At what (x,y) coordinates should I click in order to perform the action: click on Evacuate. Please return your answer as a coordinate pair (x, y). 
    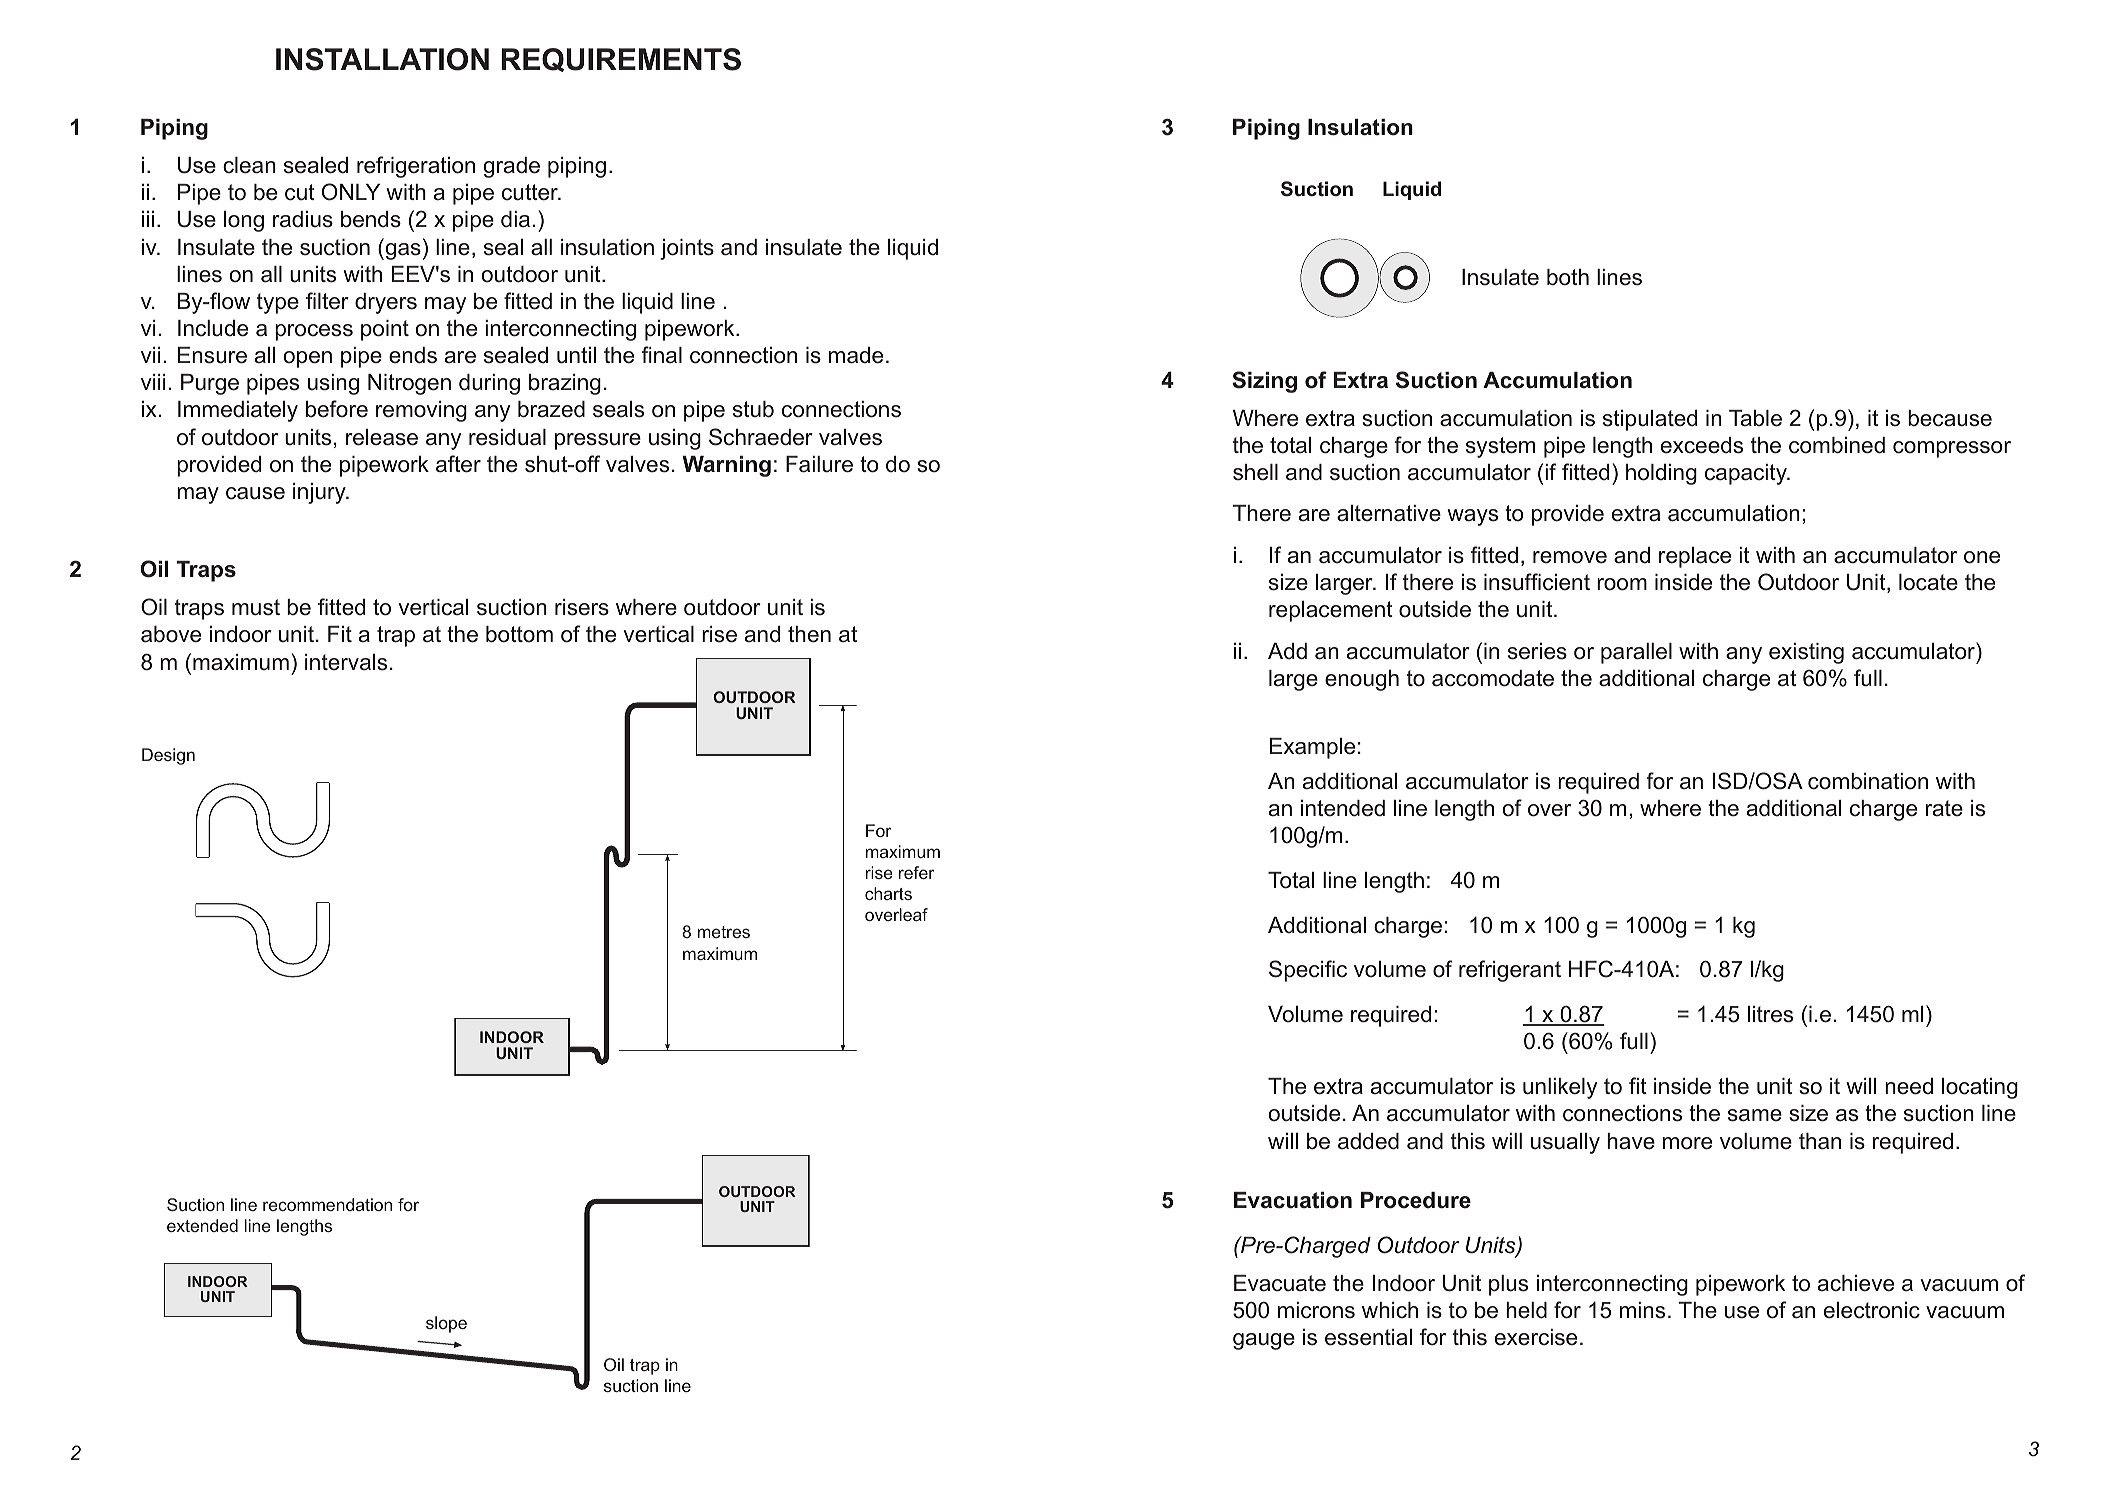
    Looking at the image, I should click on (1280, 1283).
